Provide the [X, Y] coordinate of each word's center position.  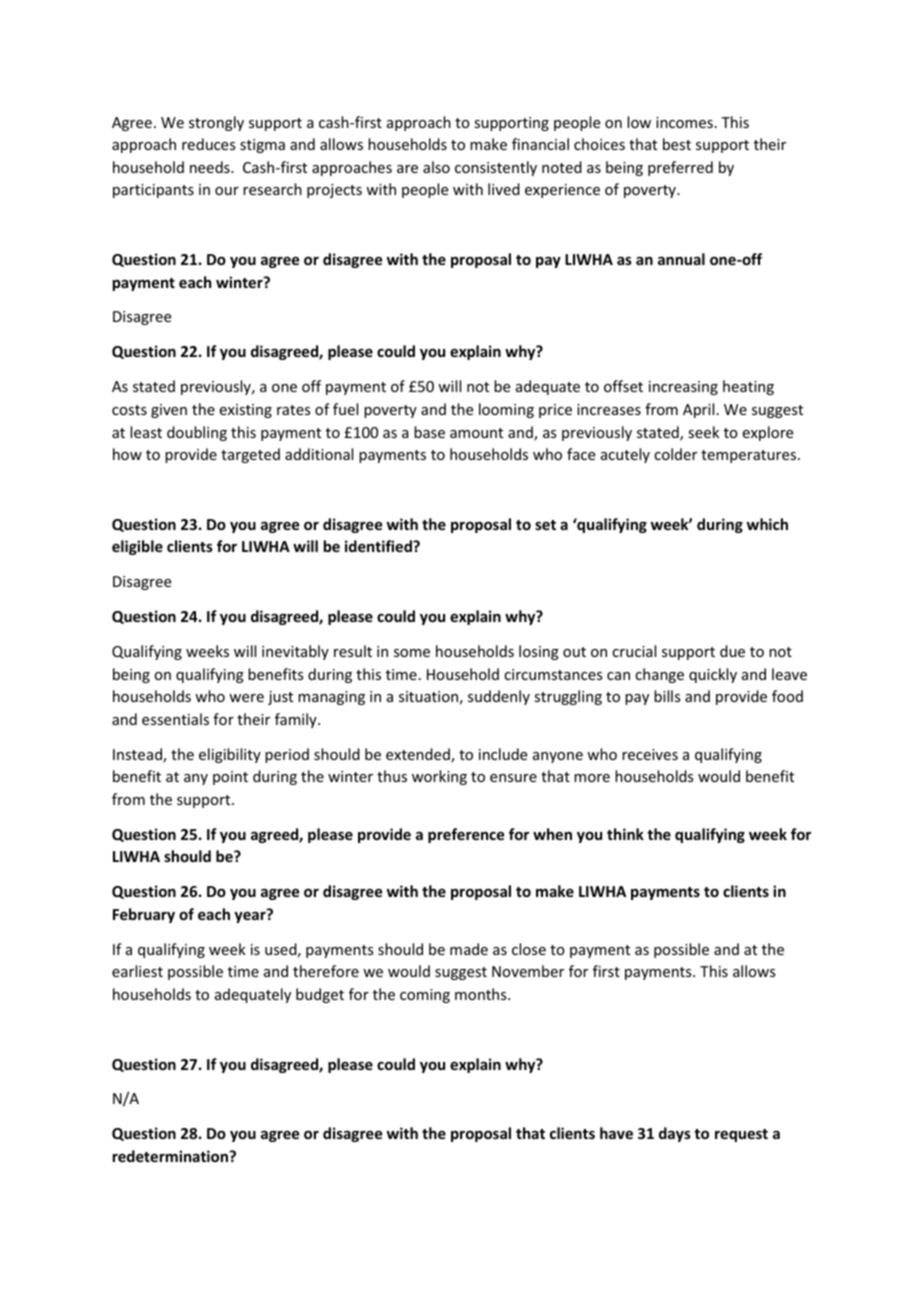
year [251, 916]
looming [506, 410]
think [625, 834]
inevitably [295, 652]
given [169, 411]
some [412, 653]
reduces [208, 144]
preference [466, 835]
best [677, 144]
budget [320, 995]
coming [425, 996]
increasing [683, 388]
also [436, 167]
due [732, 651]
